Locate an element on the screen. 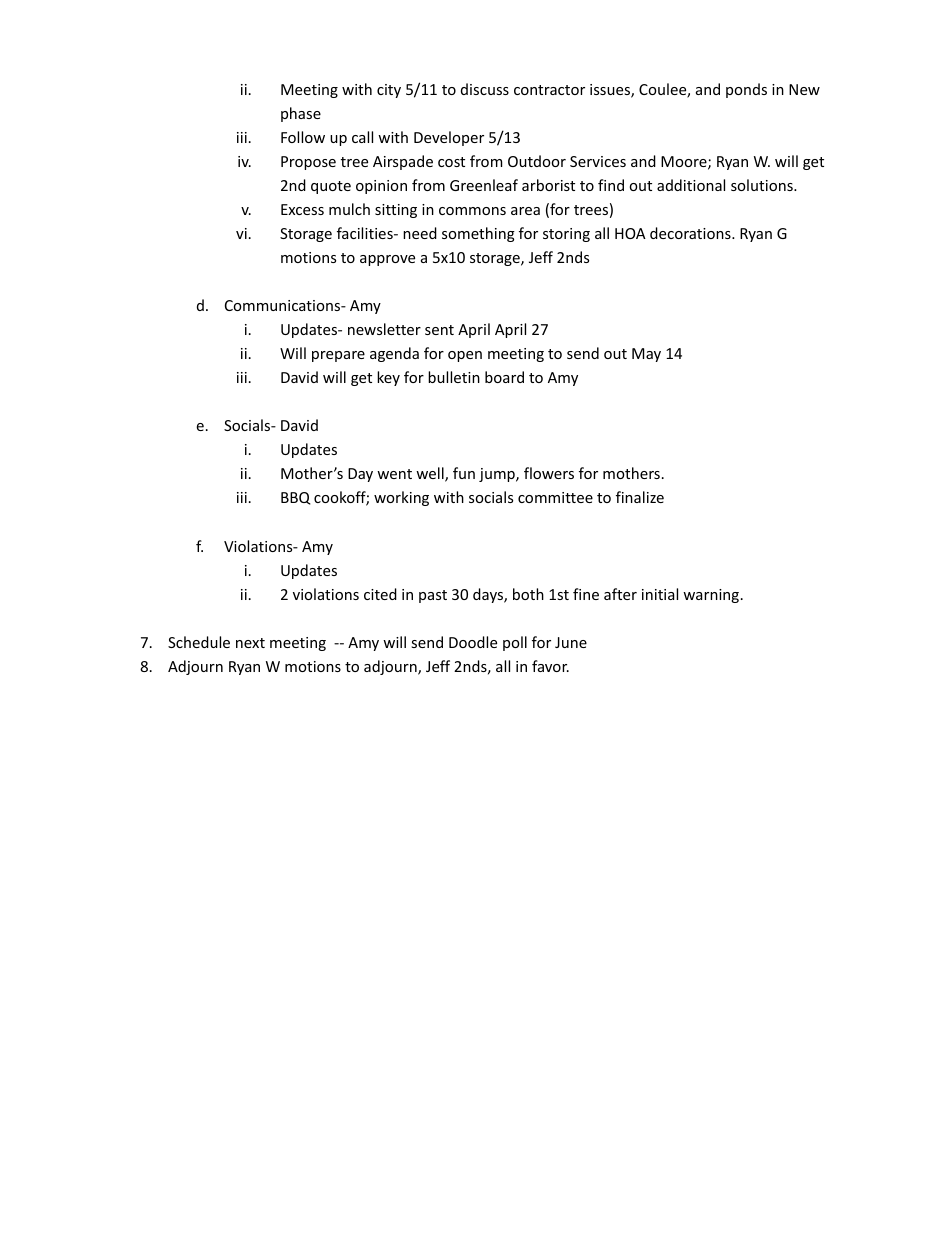 This screenshot has width=952, height=1233. next is located at coordinates (250, 643).
